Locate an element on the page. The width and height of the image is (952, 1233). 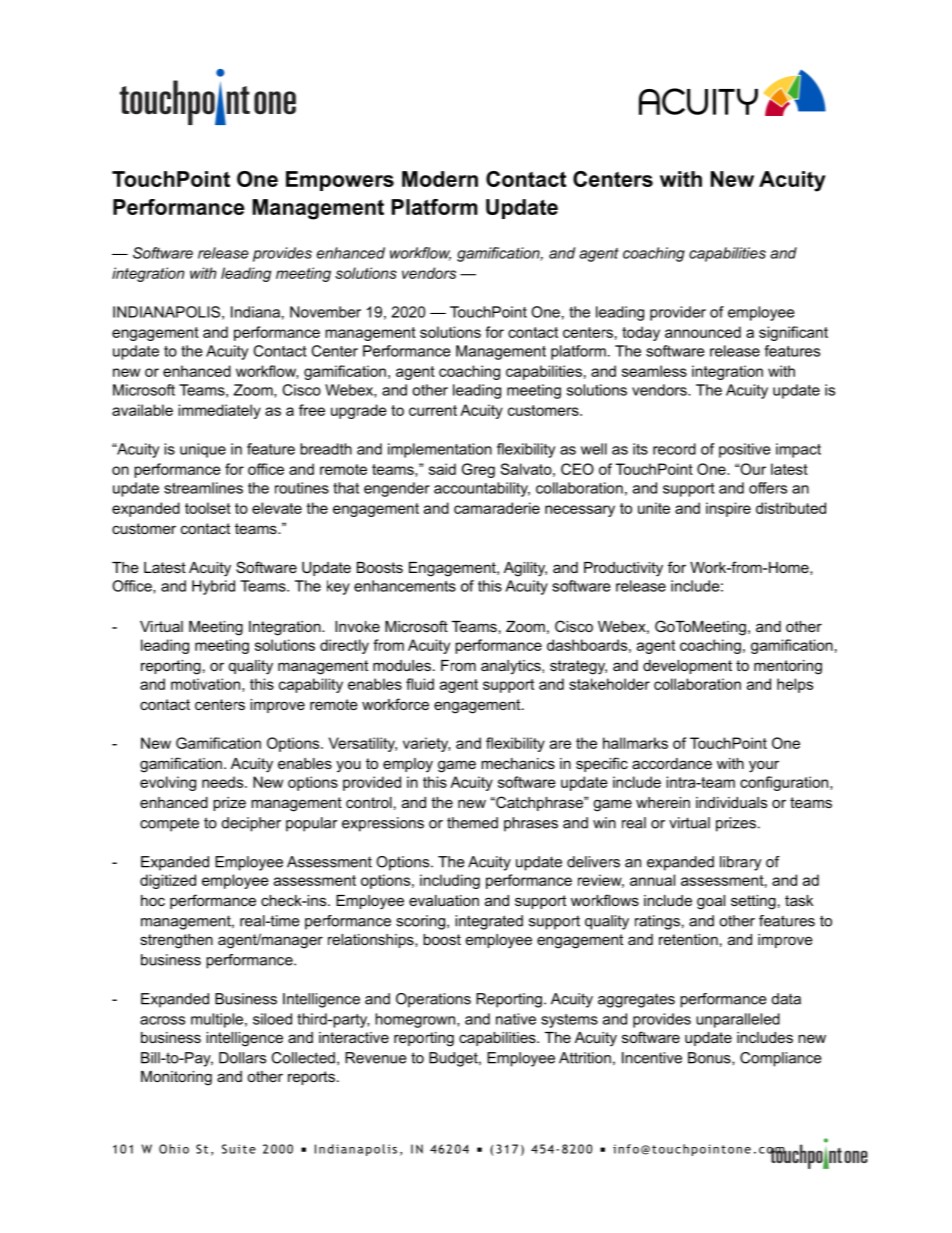
Empowers is located at coordinates (340, 181).
